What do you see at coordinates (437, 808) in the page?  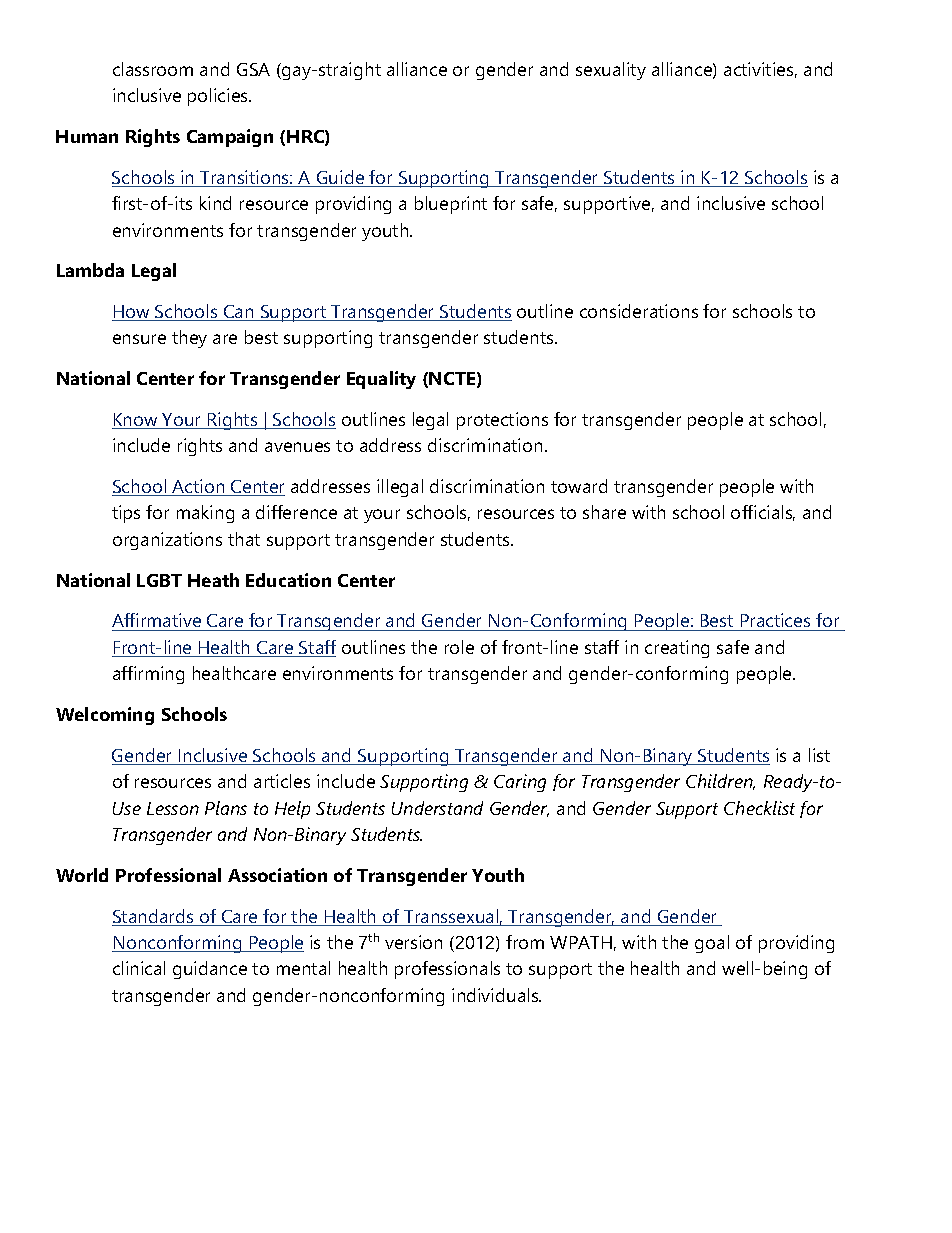 I see `Understand` at bounding box center [437, 808].
